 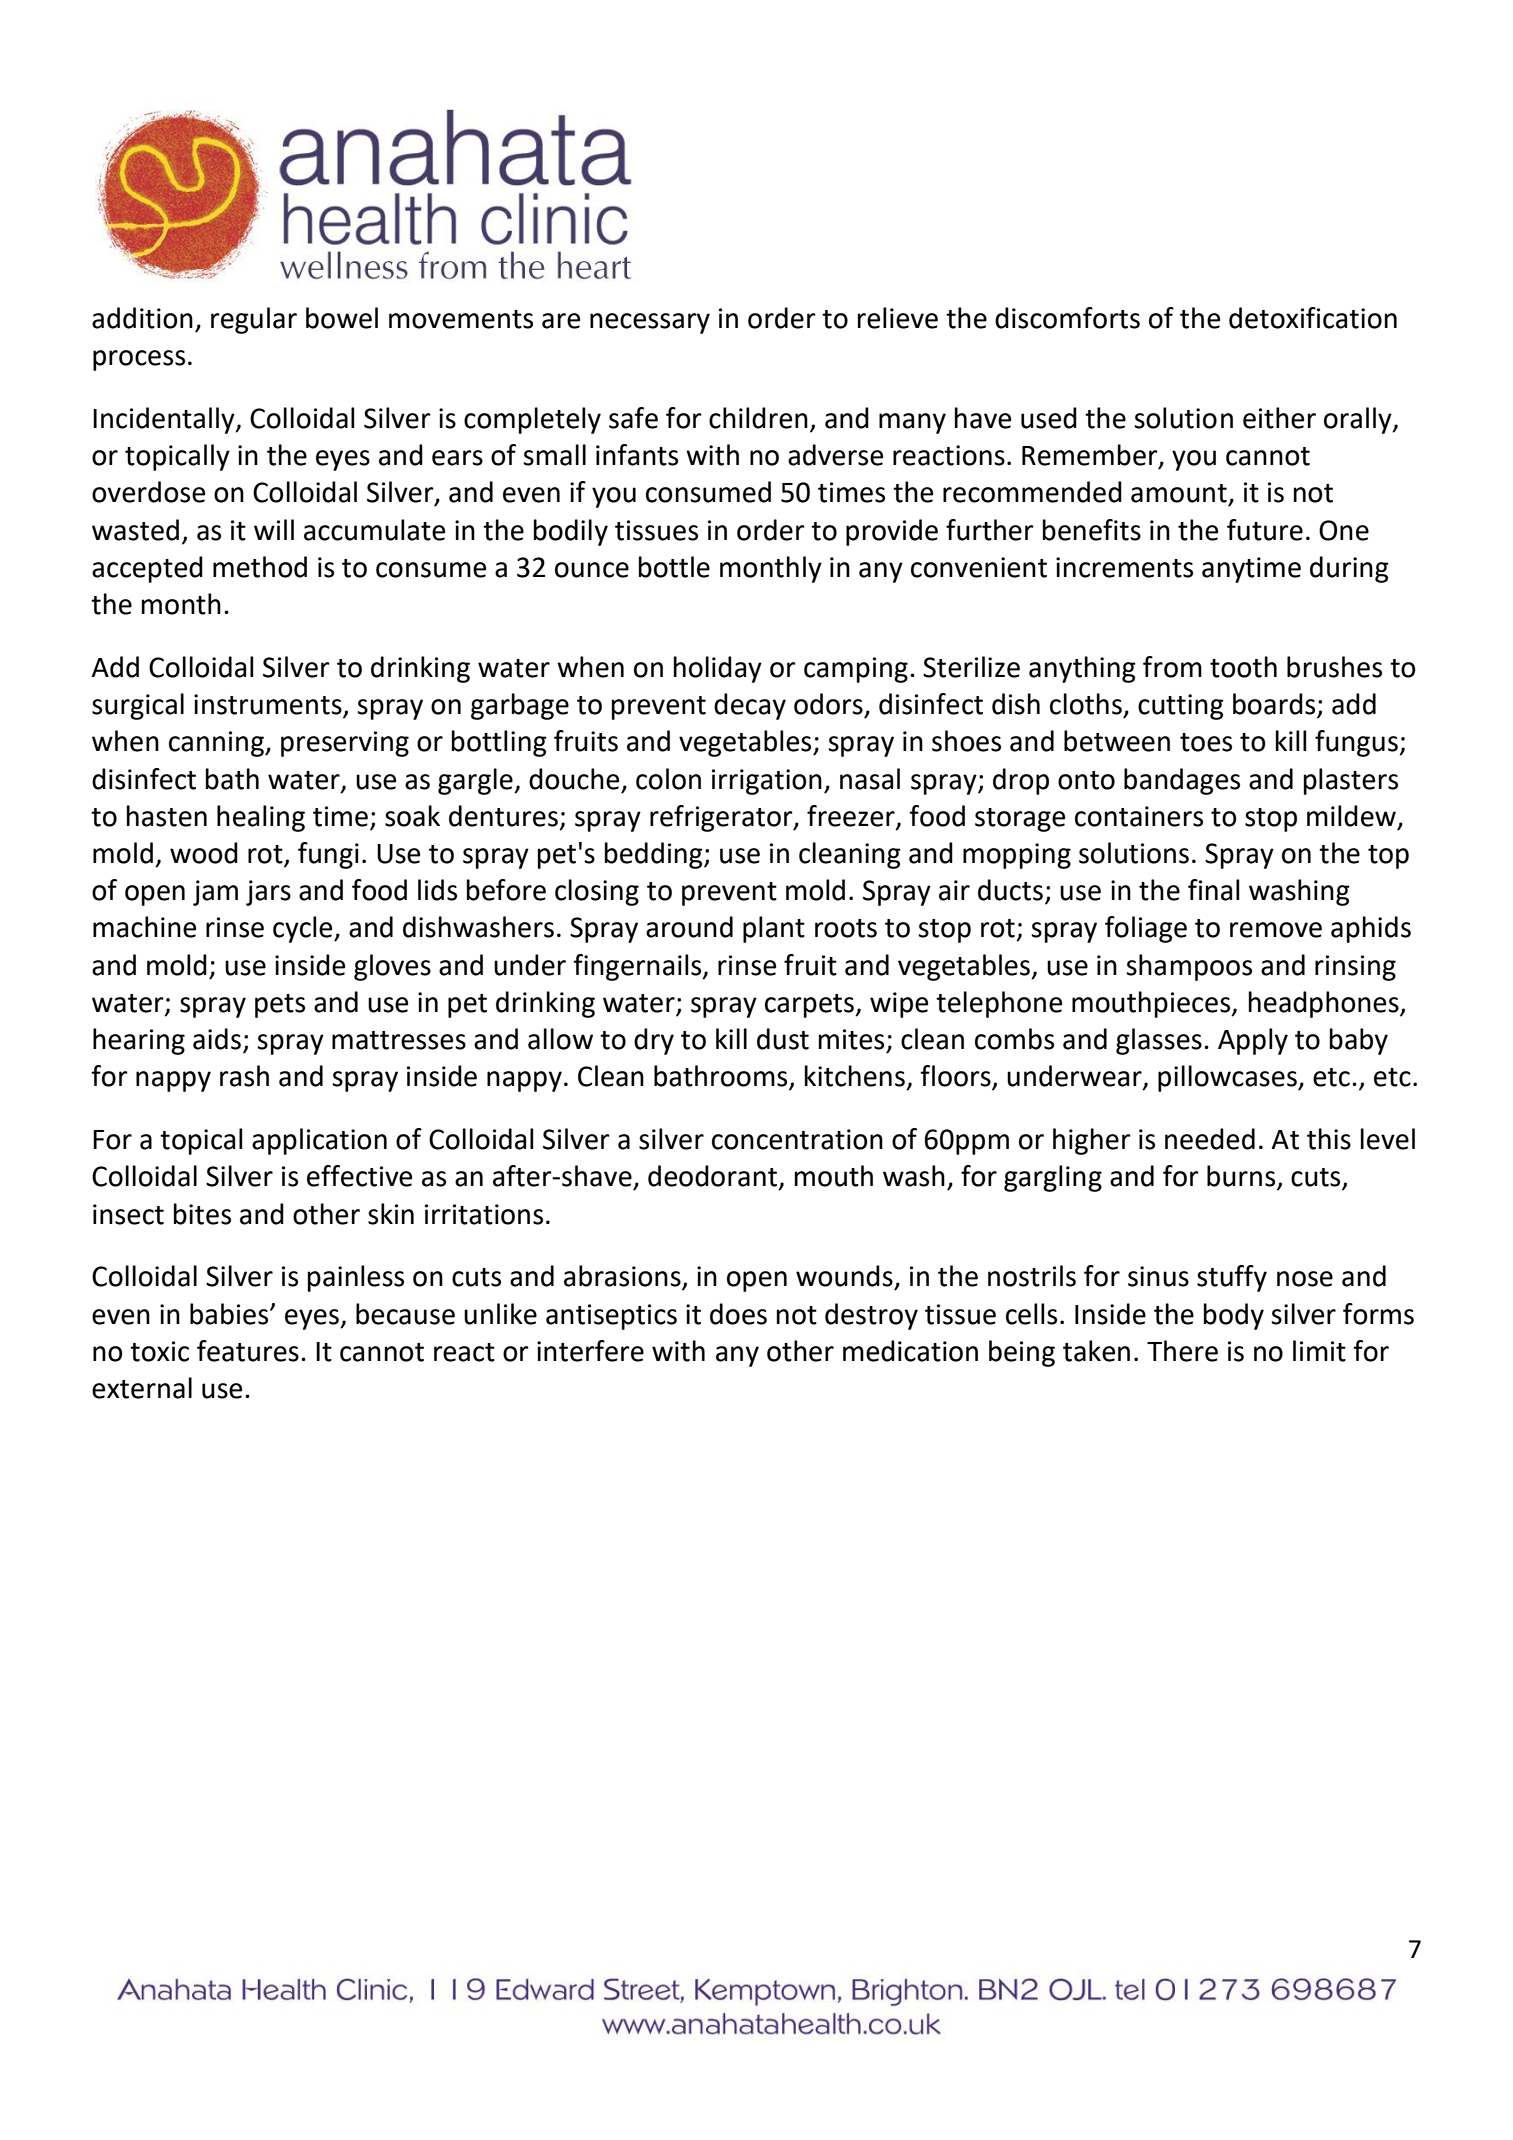 I want to click on Apply, so click(x=1253, y=1041).
